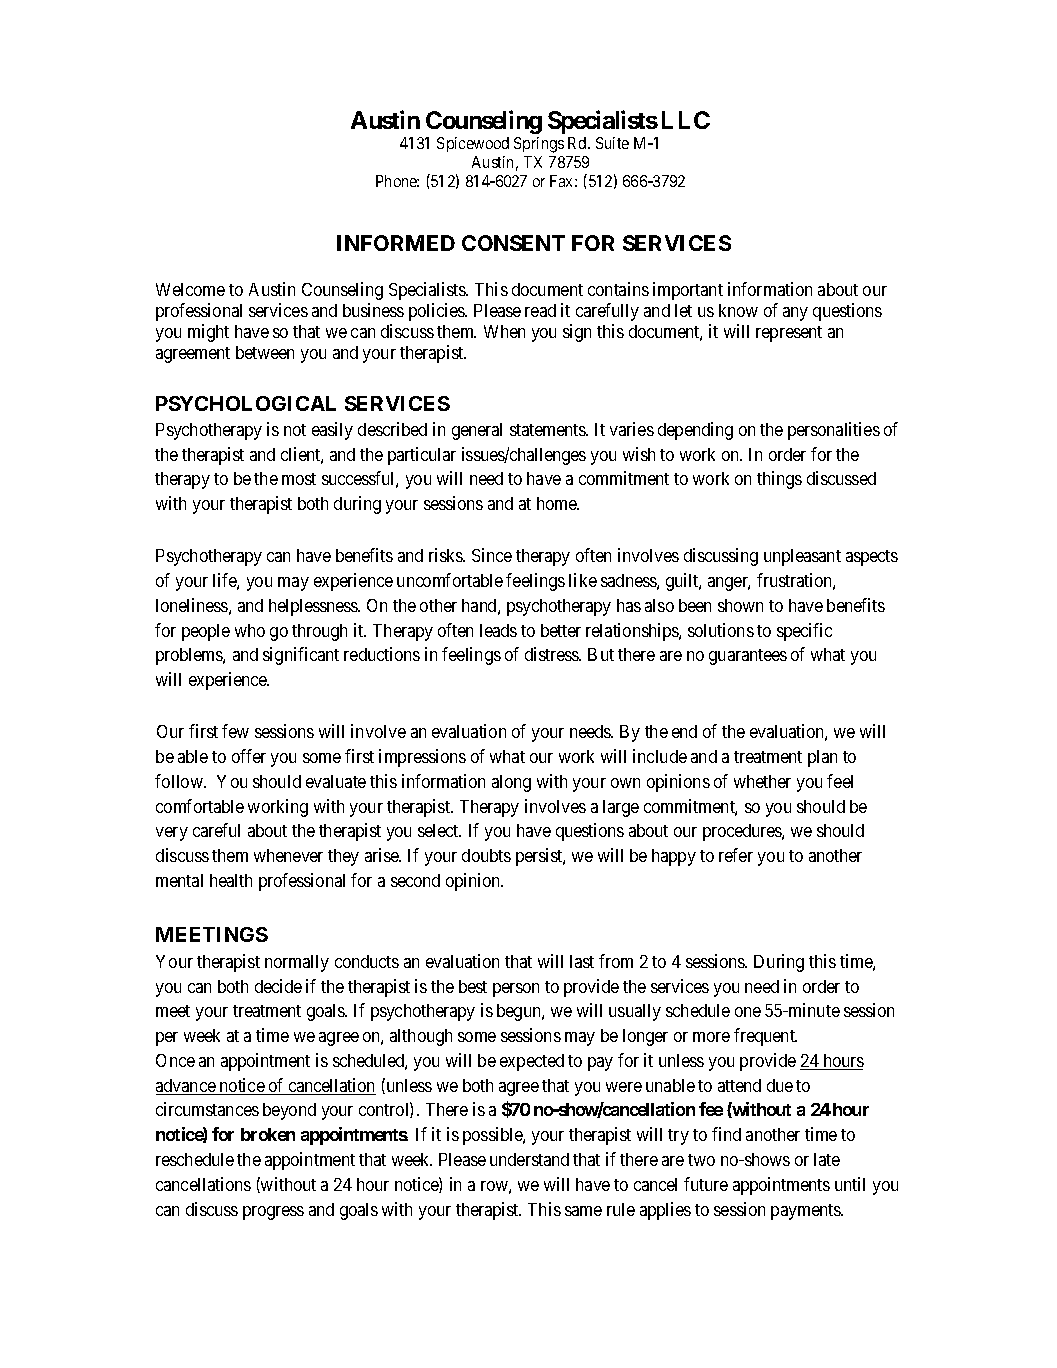 Image resolution: width=1057 pixels, height=1368 pixels. What do you see at coordinates (686, 120) in the screenshot?
I see `LLC` at bounding box center [686, 120].
